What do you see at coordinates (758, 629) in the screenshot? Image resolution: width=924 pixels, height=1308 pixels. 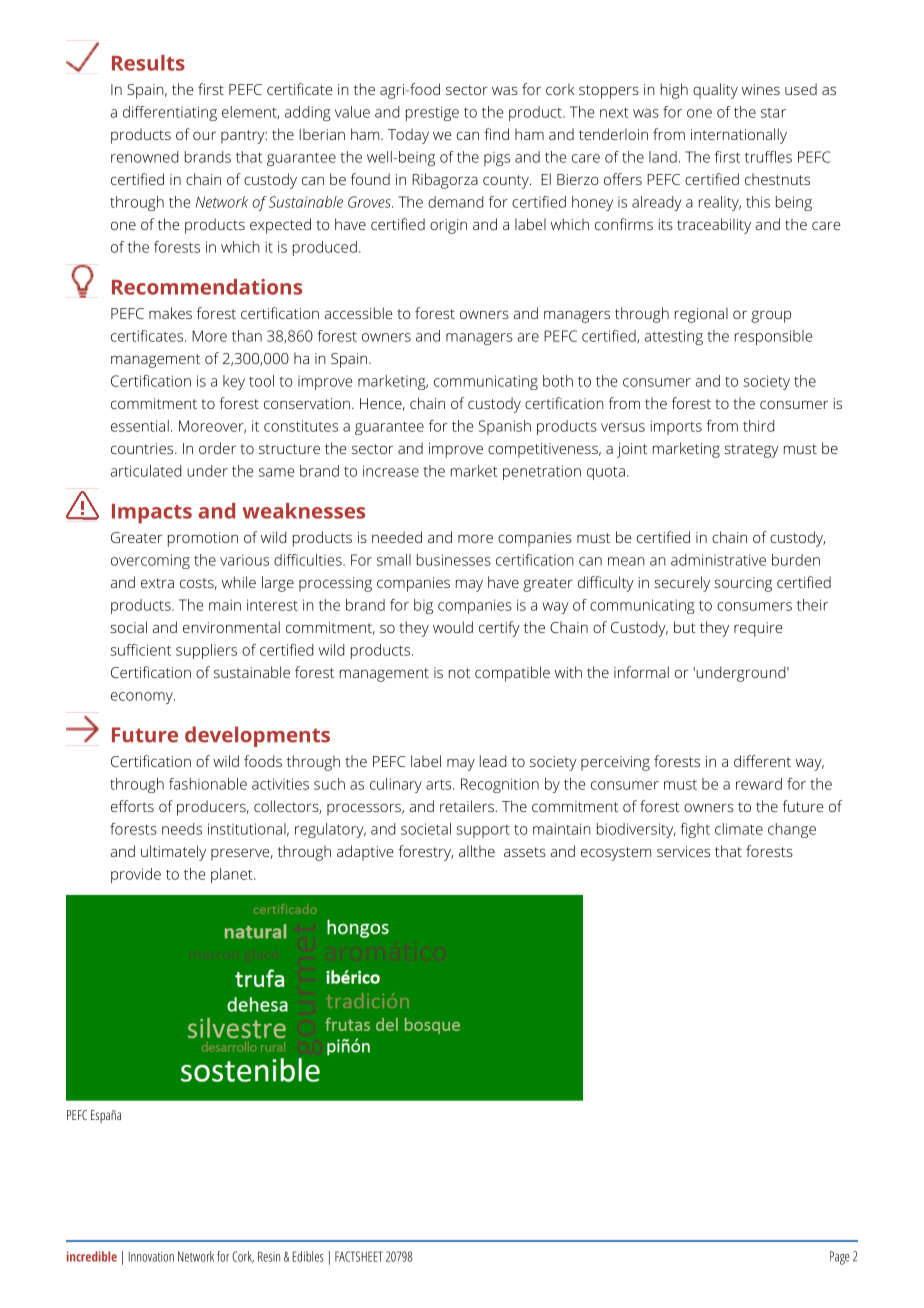 I see `require` at bounding box center [758, 629].
